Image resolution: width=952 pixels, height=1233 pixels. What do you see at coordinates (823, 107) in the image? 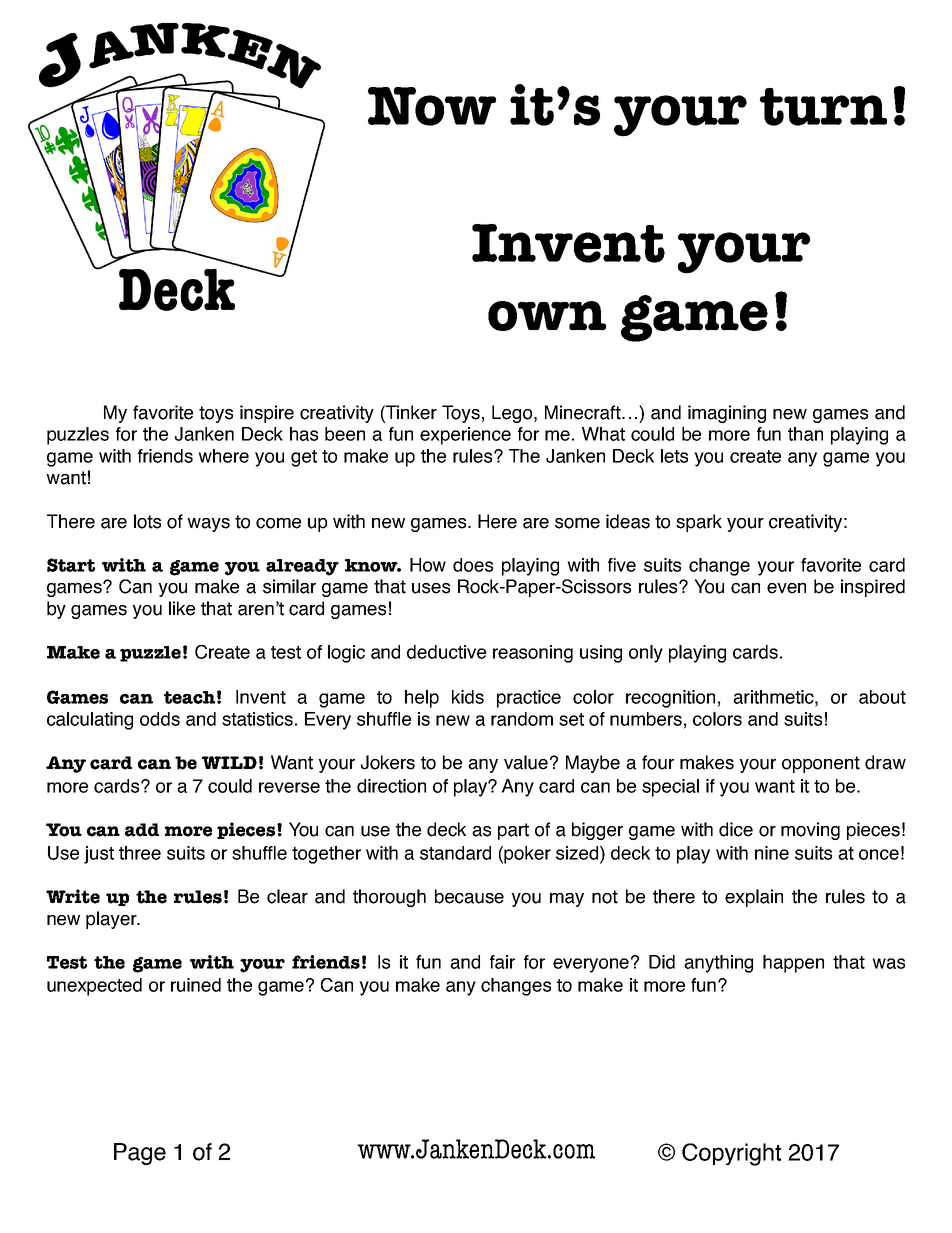
I see `turn` at bounding box center [823, 107].
